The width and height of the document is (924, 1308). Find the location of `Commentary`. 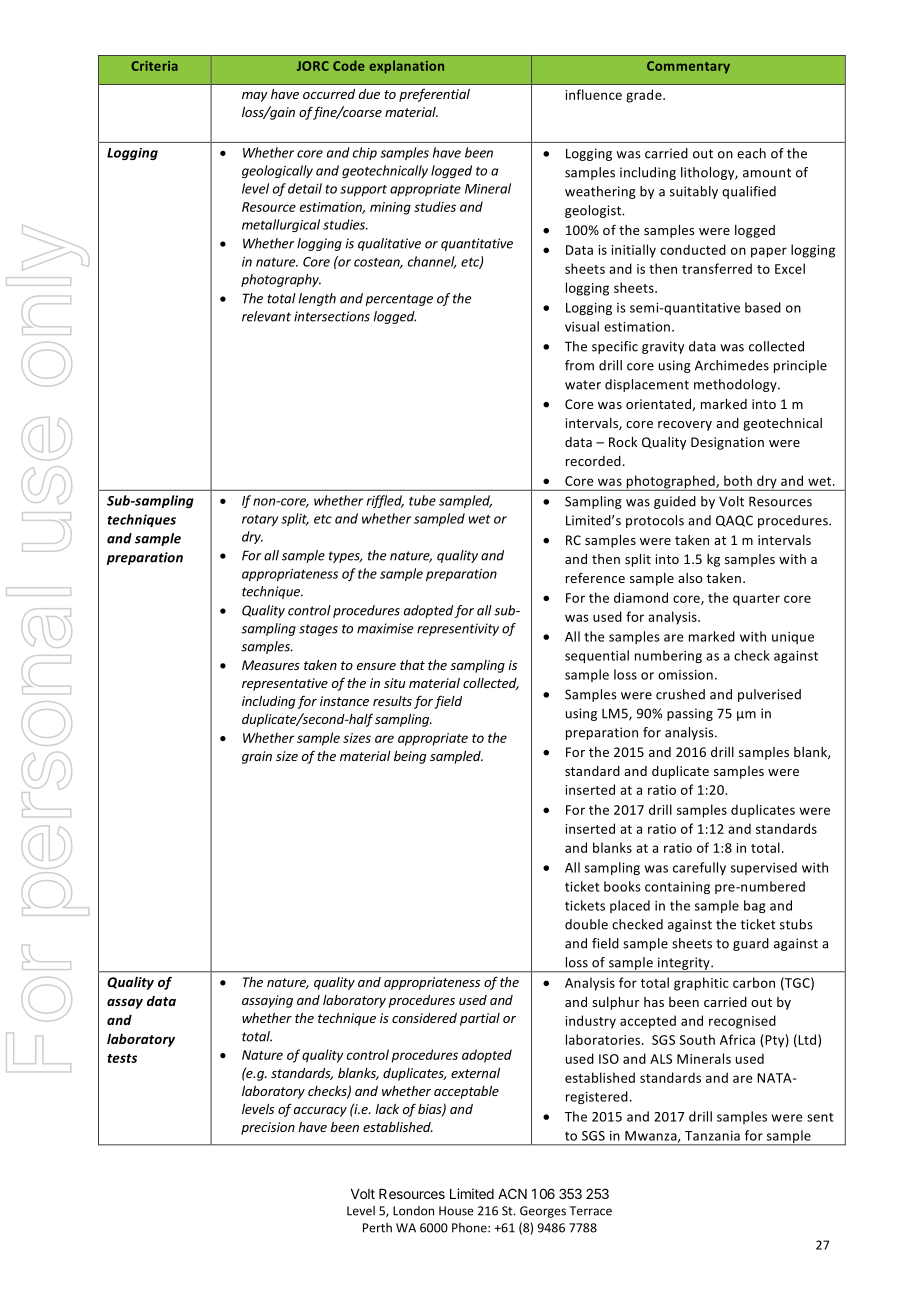

Commentary is located at coordinates (688, 67).
